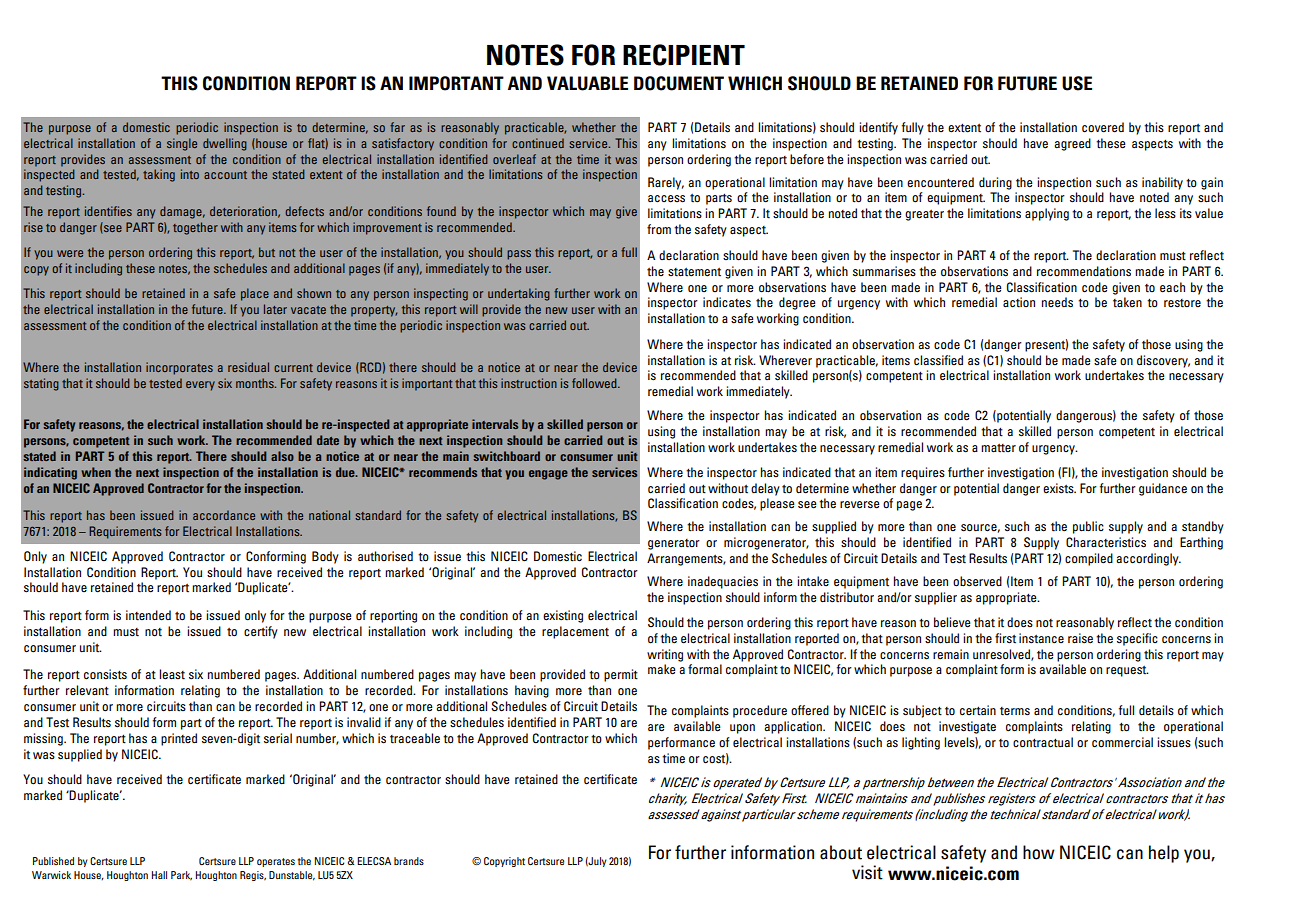 The height and width of the image is (924, 1308). I want to click on covered, so click(1103, 127).
